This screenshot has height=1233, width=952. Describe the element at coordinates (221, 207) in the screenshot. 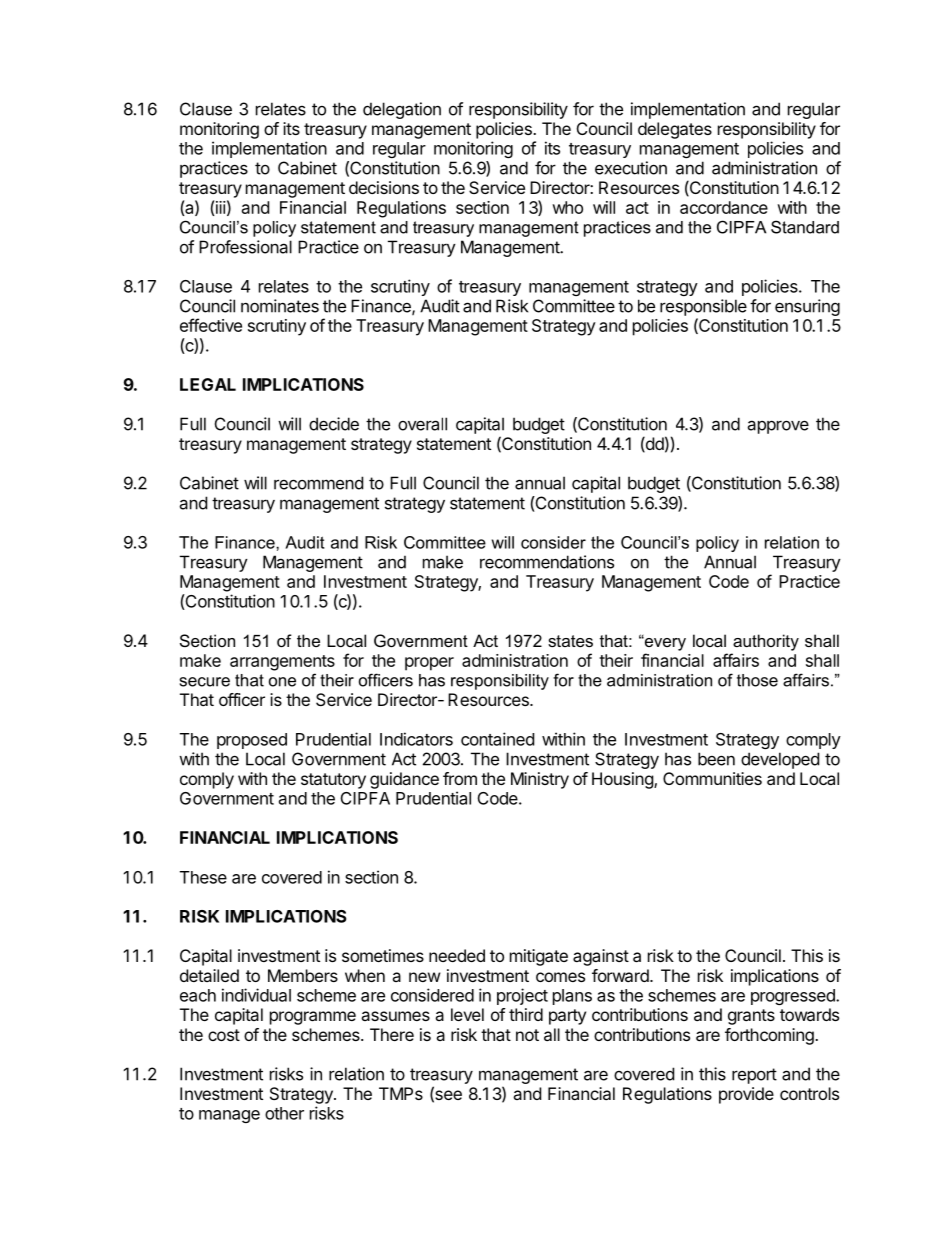

I see `iii` at that location.
